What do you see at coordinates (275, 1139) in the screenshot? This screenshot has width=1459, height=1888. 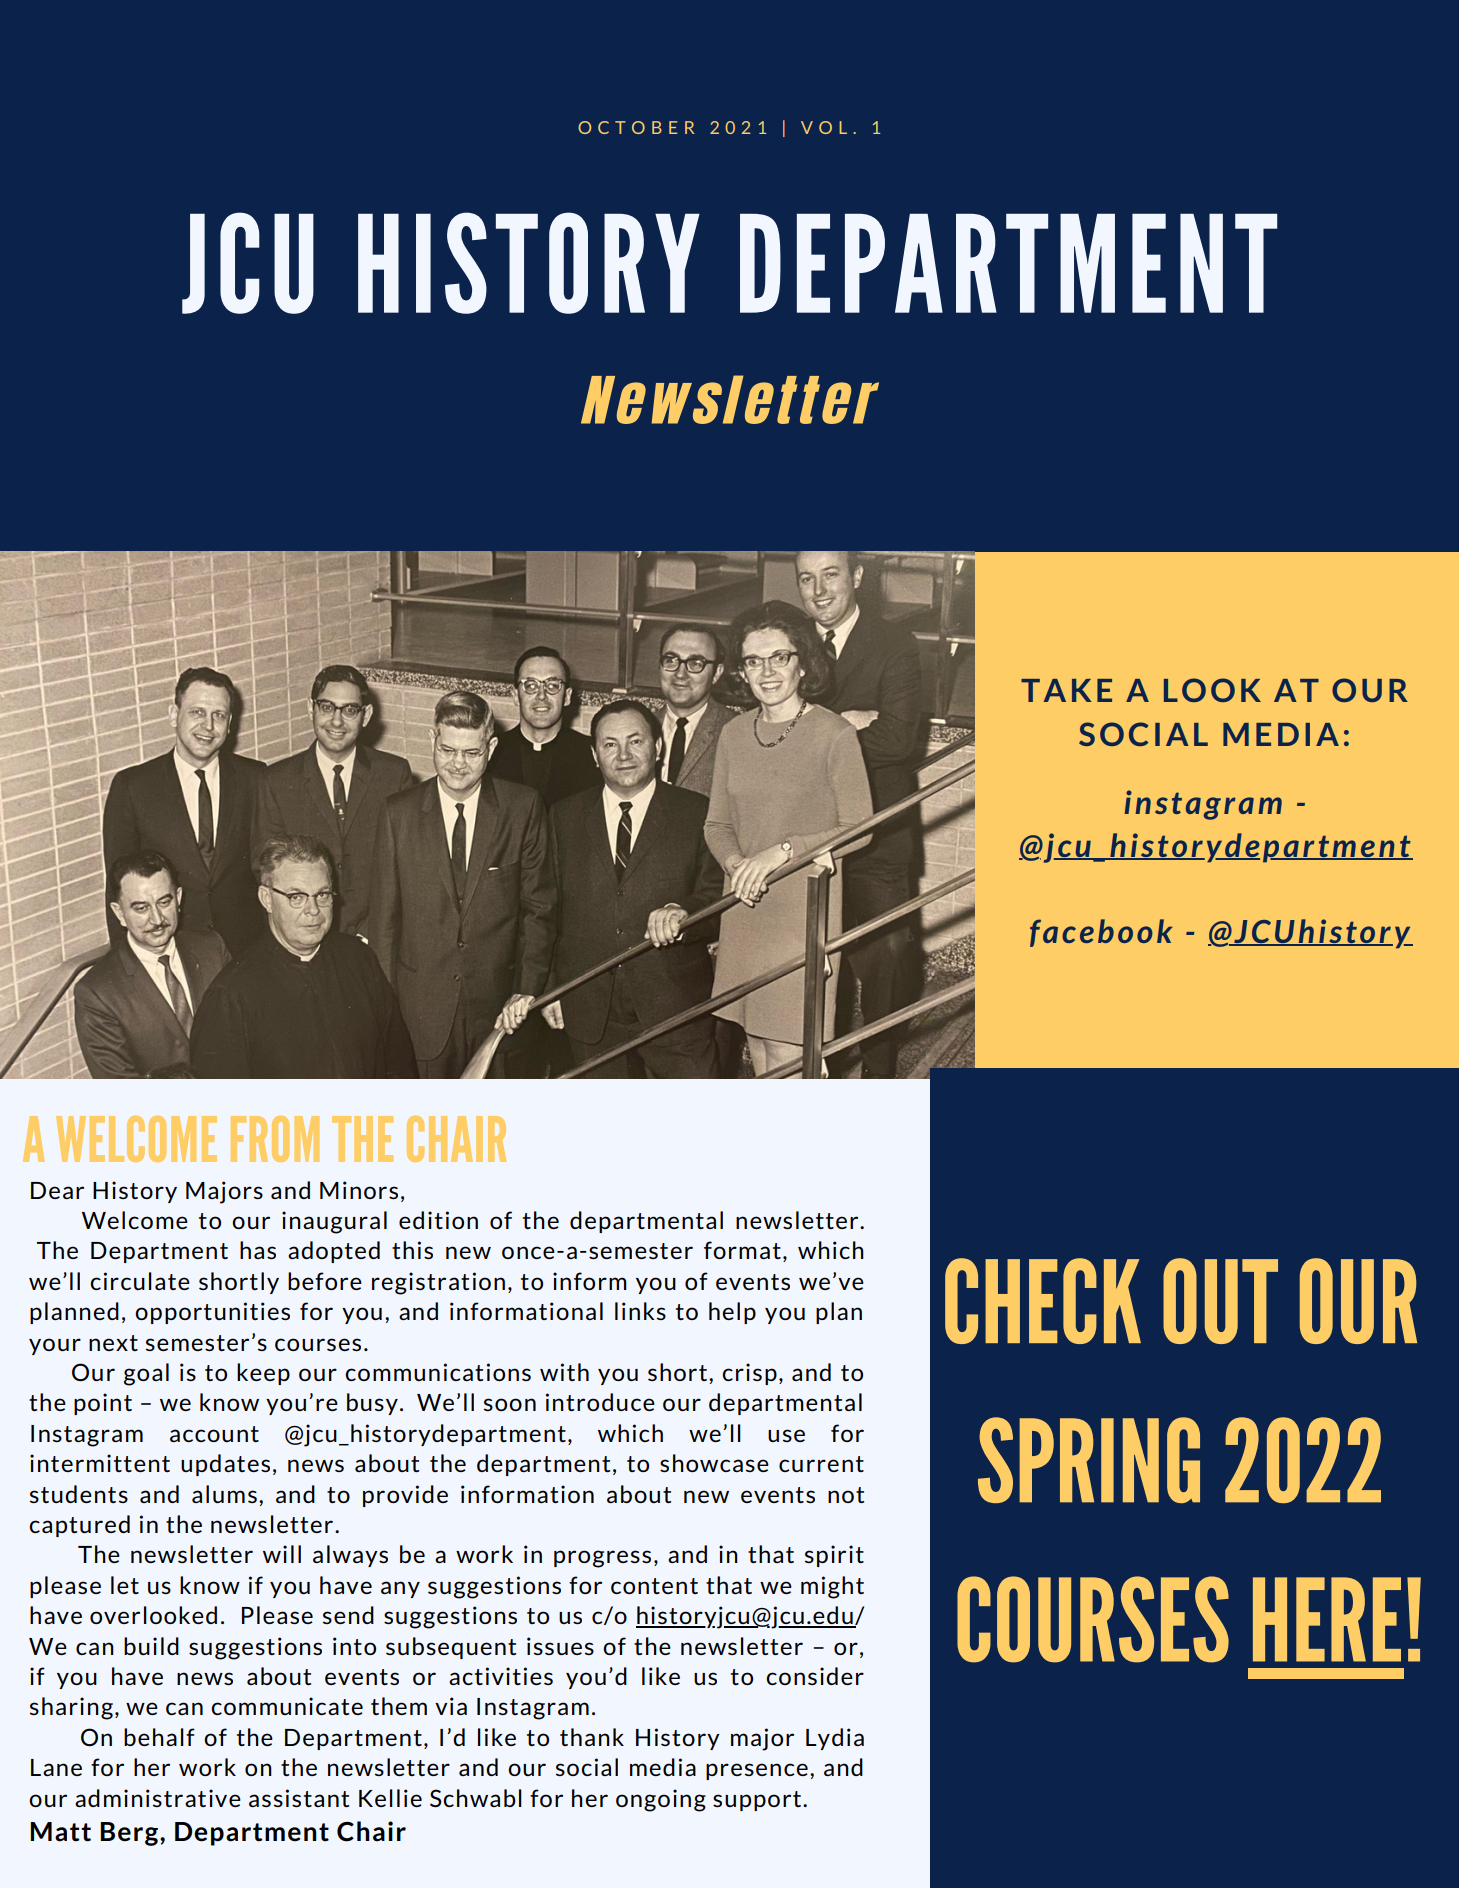 I see `FROM` at bounding box center [275, 1139].
